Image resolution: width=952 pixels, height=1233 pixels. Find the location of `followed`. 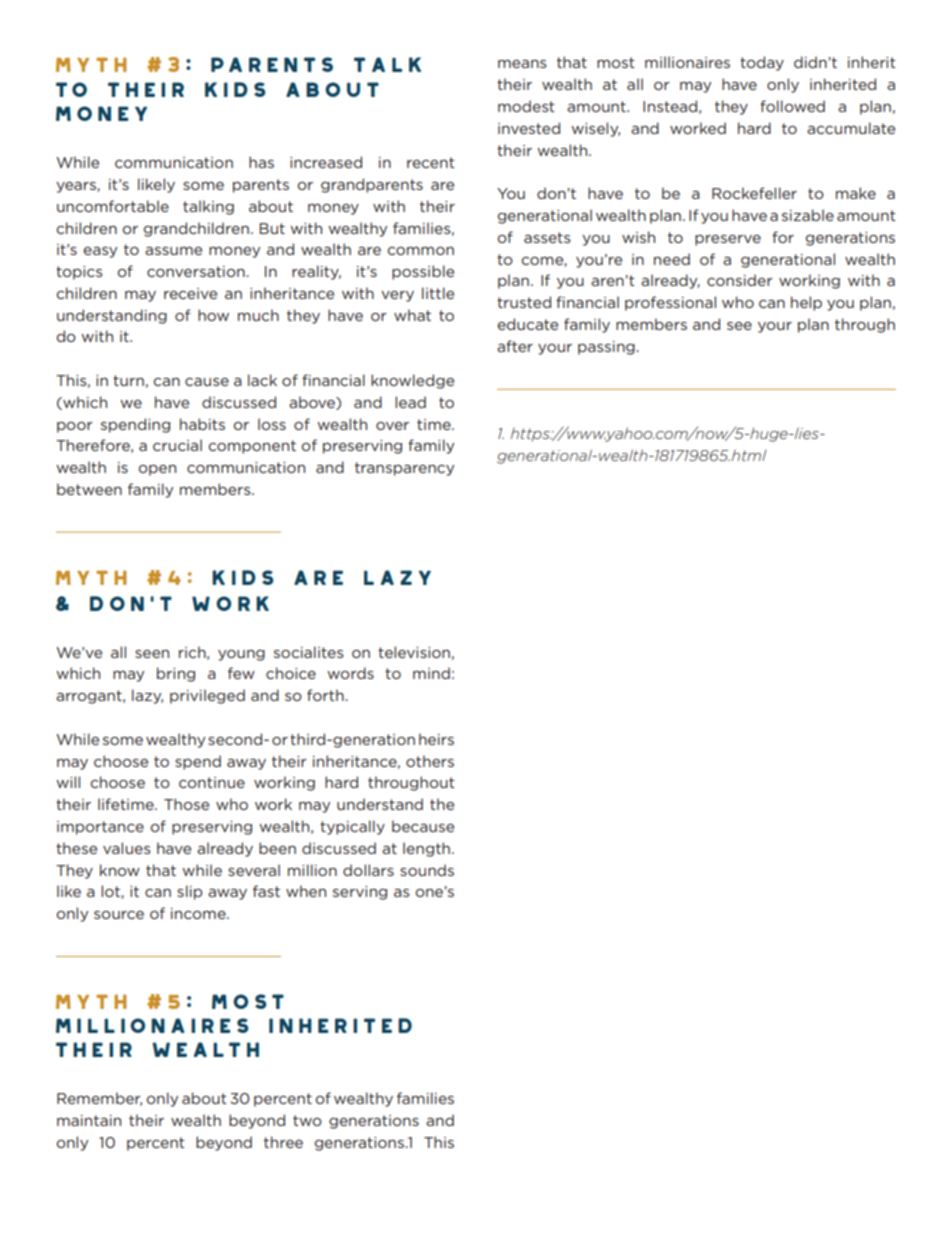

followed is located at coordinates (792, 106).
